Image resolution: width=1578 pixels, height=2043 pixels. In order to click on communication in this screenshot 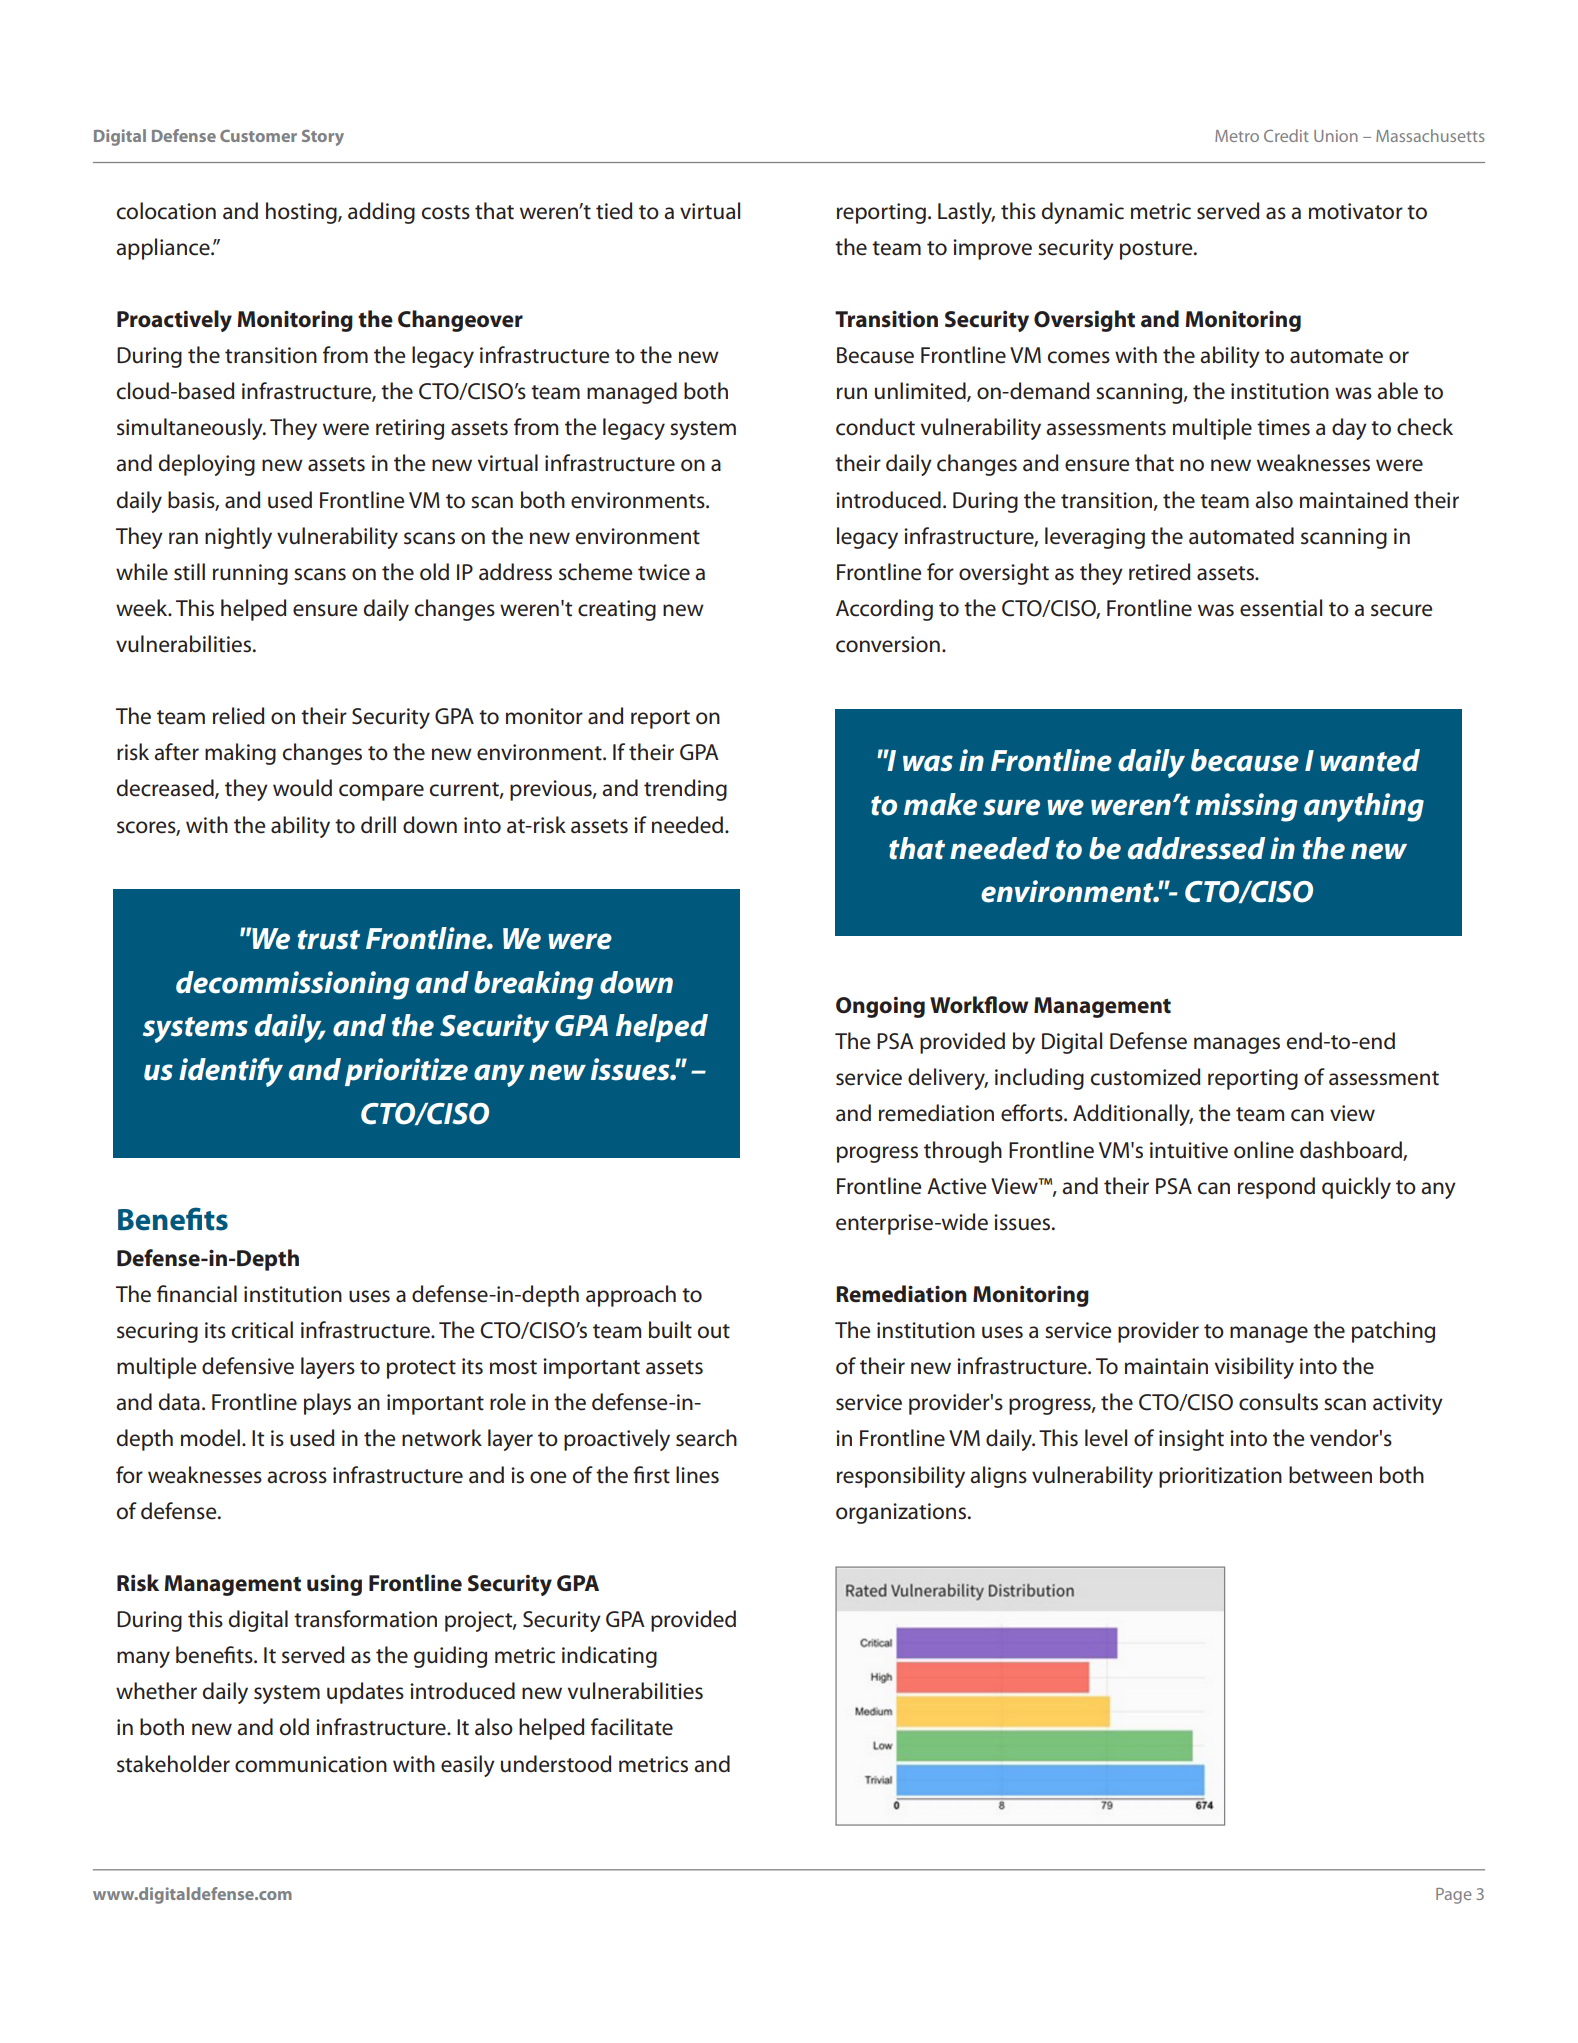, I will do `click(311, 1764)`.
